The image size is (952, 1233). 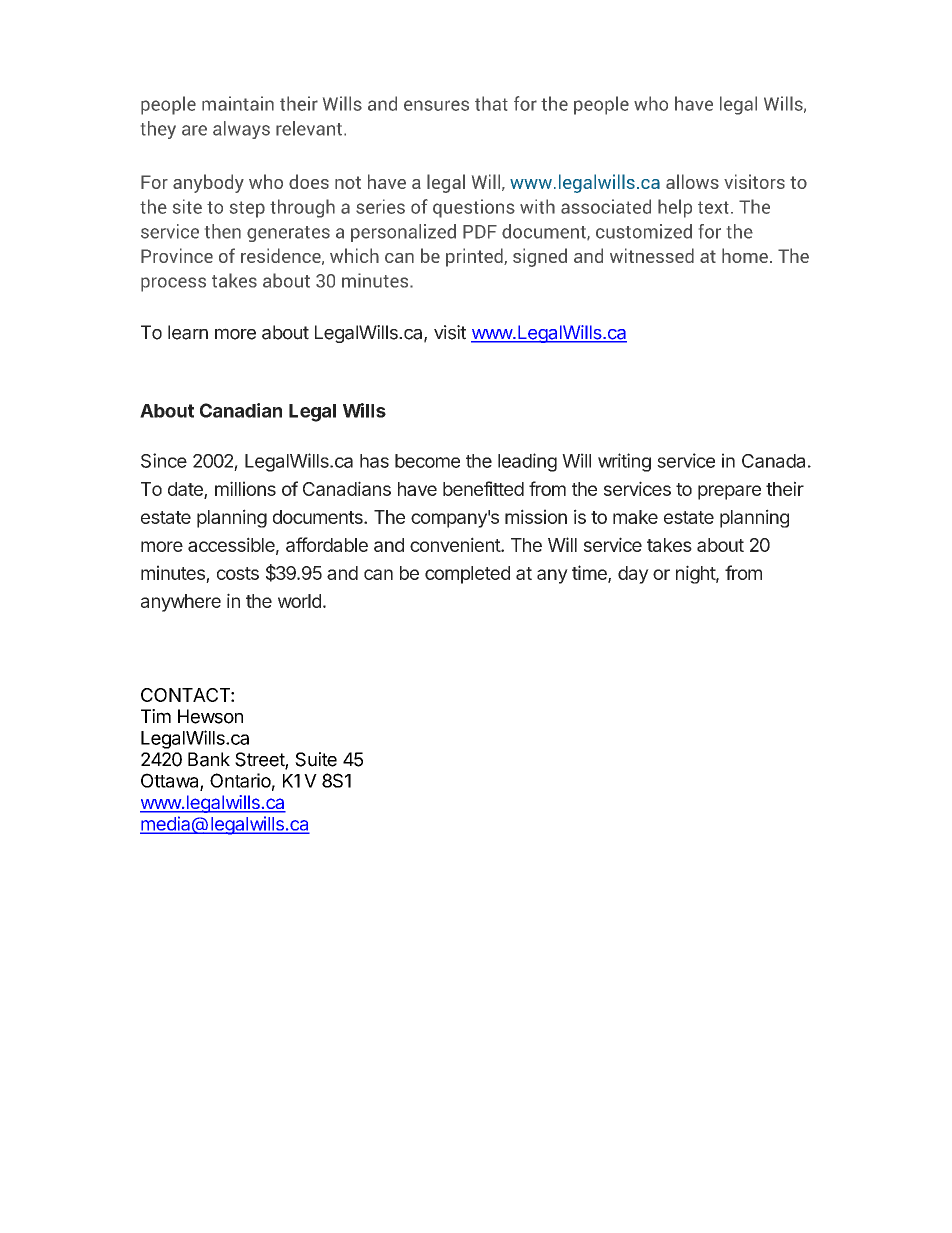 I want to click on completed, so click(x=467, y=575).
